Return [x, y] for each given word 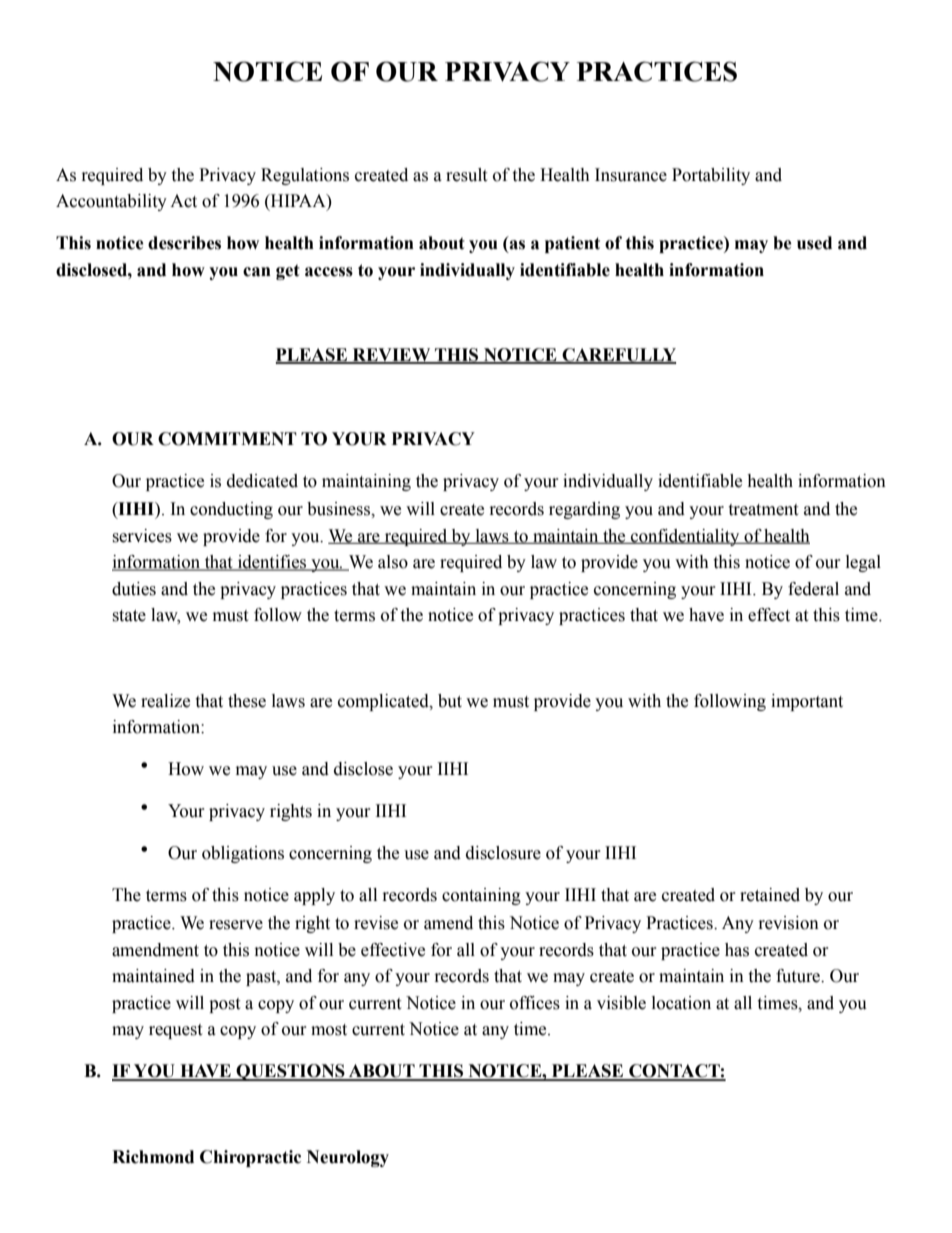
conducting [231, 510]
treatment [763, 510]
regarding [584, 510]
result [466, 175]
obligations [243, 854]
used [814, 243]
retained [770, 895]
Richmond [153, 1157]
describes [184, 243]
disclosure [503, 853]
